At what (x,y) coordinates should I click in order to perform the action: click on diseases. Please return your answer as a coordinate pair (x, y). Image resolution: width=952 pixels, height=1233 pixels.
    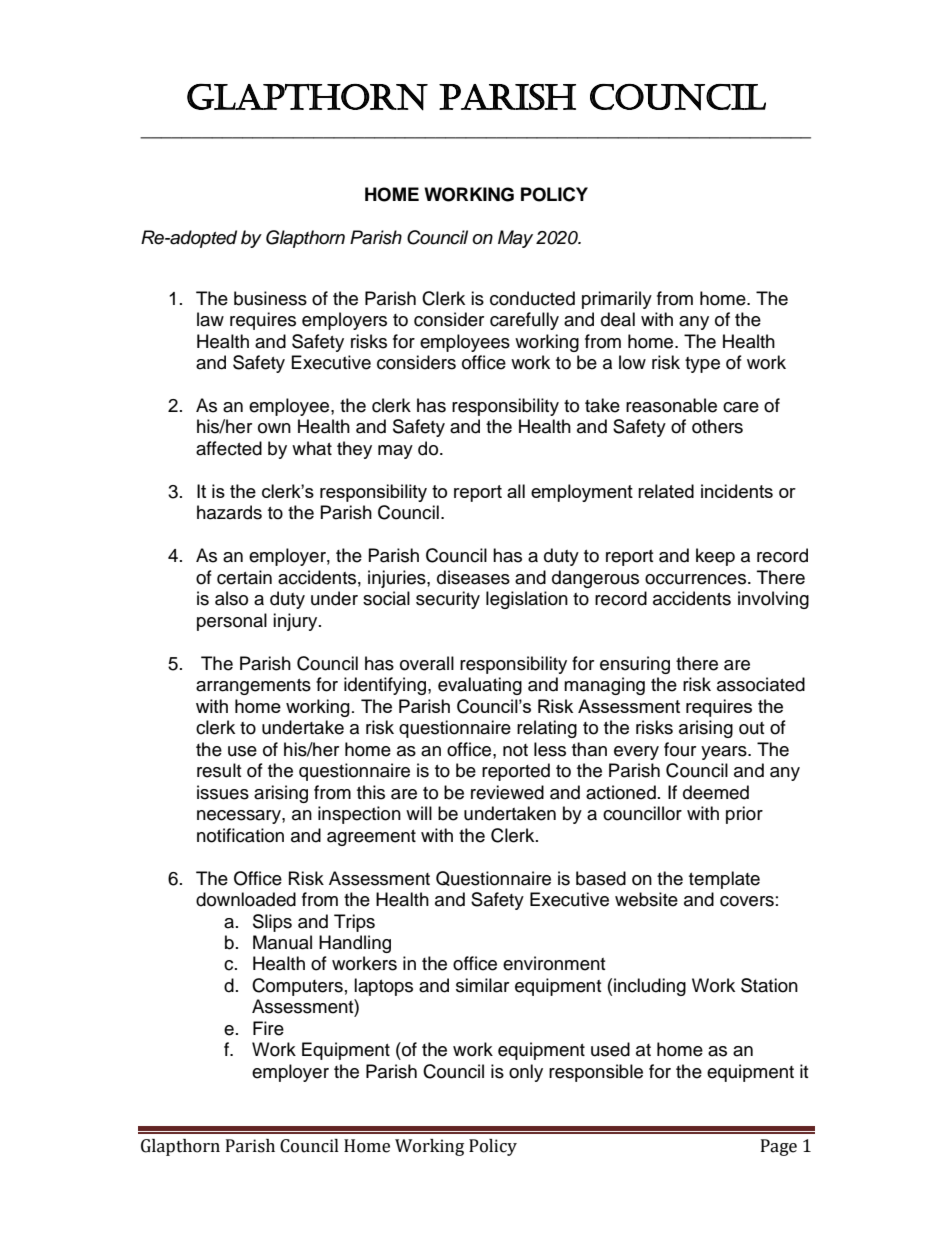
    Looking at the image, I should click on (473, 577).
